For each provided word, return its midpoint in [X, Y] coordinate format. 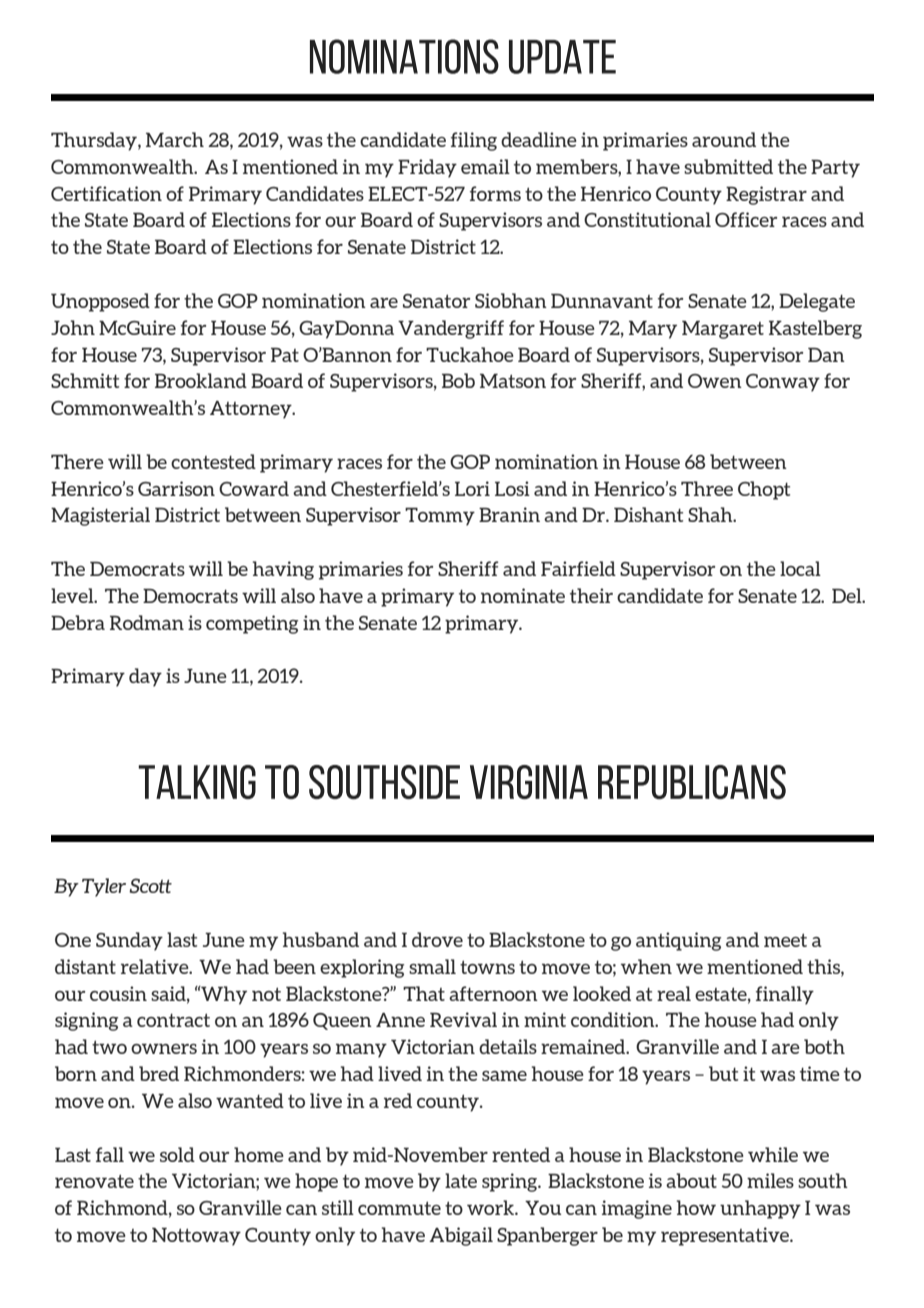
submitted [728, 166]
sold [177, 1154]
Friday [427, 168]
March [175, 139]
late [461, 1180]
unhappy [760, 1209]
